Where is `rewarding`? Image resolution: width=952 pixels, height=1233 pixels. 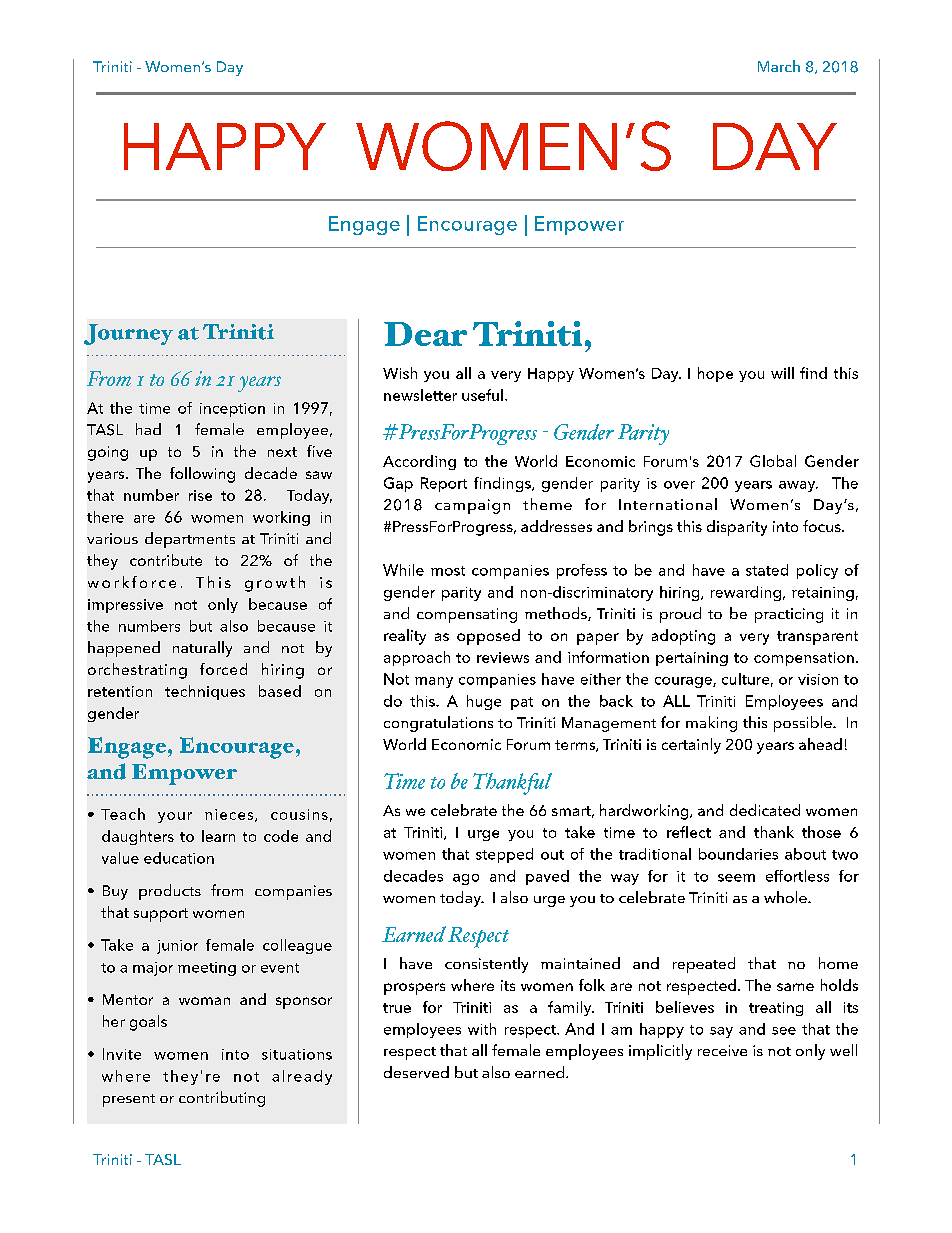
rewarding is located at coordinates (747, 593).
